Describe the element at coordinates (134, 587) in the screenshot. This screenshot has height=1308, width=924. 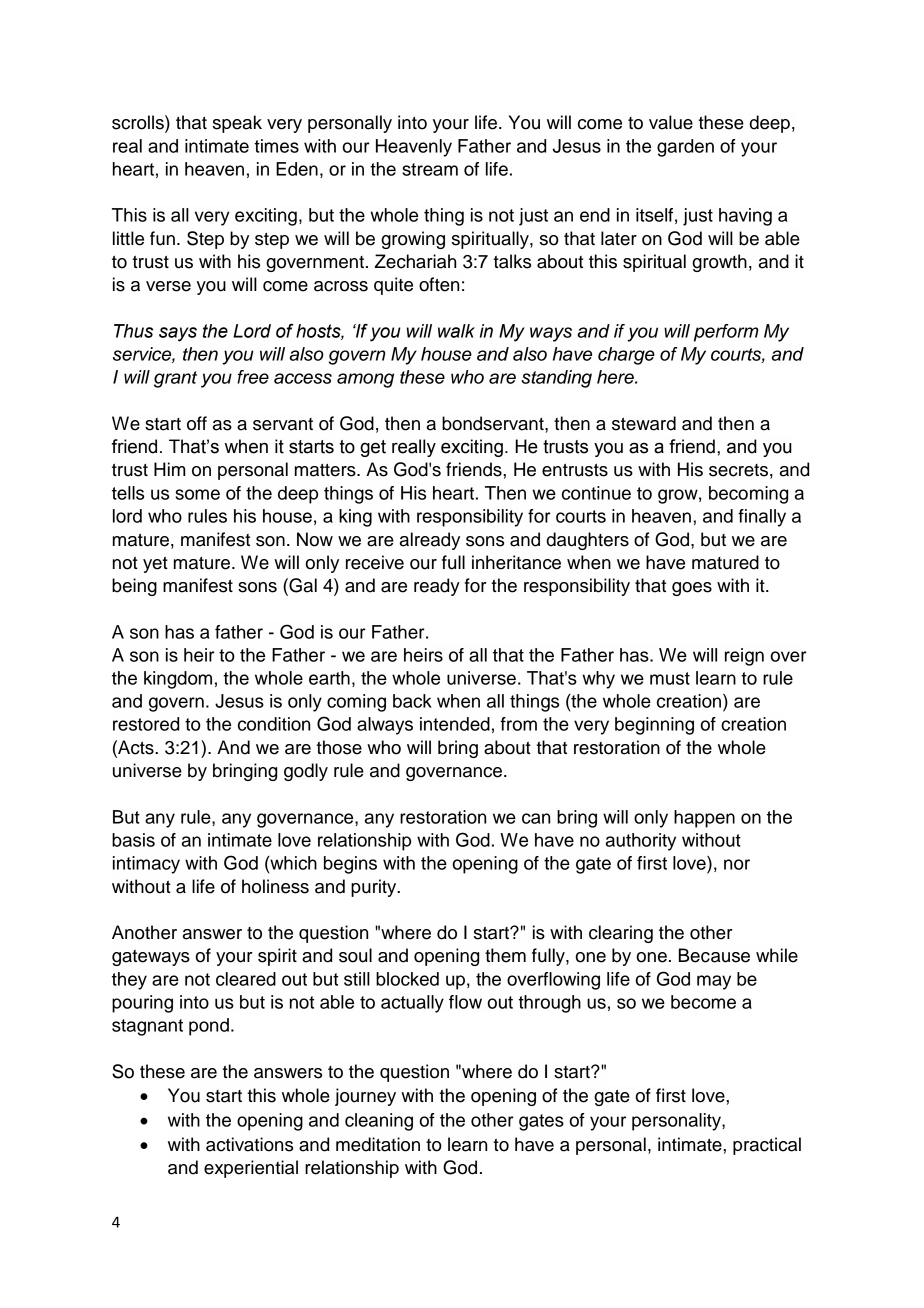
I see `being` at that location.
